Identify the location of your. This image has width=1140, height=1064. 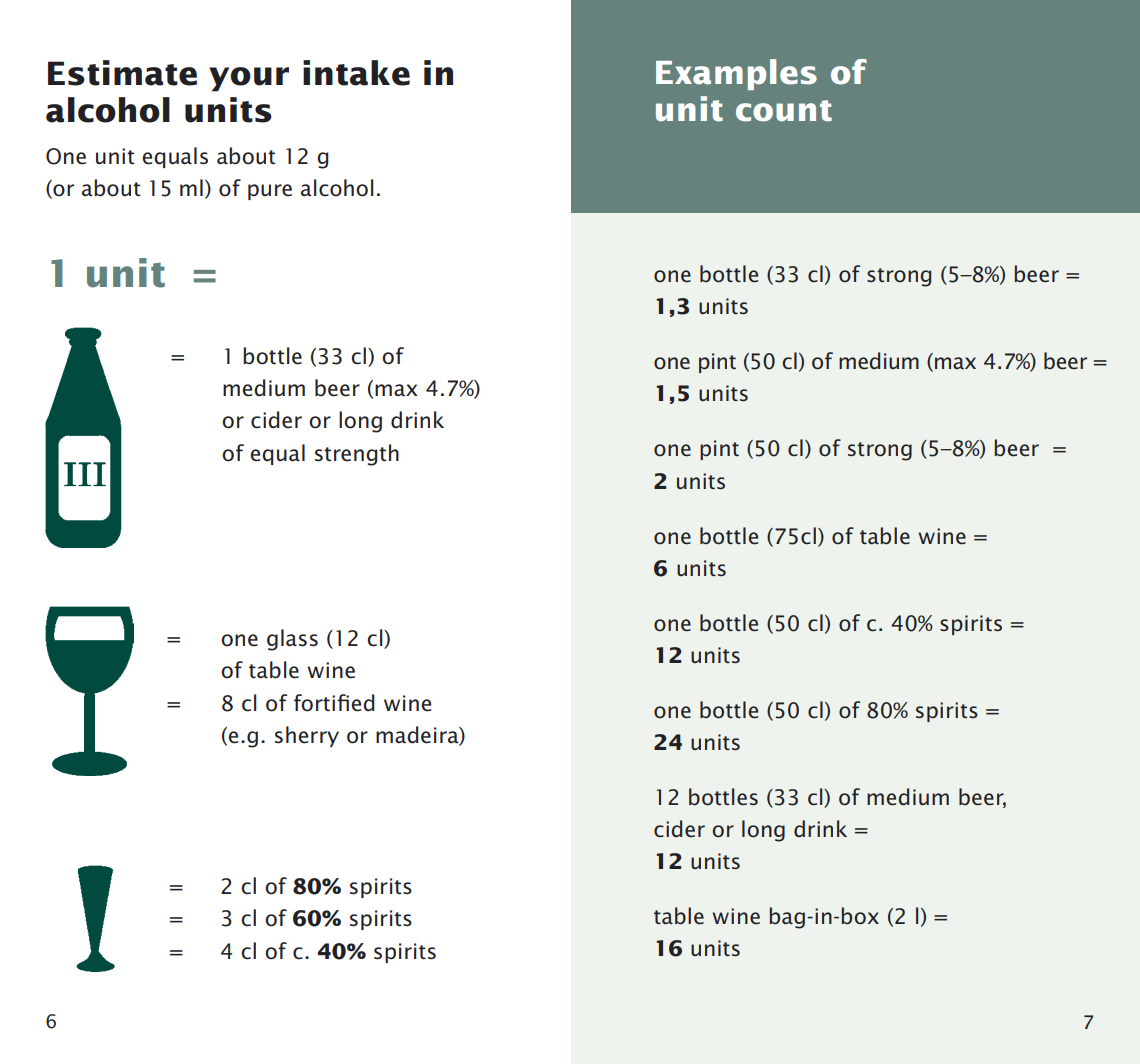
(249, 79).
